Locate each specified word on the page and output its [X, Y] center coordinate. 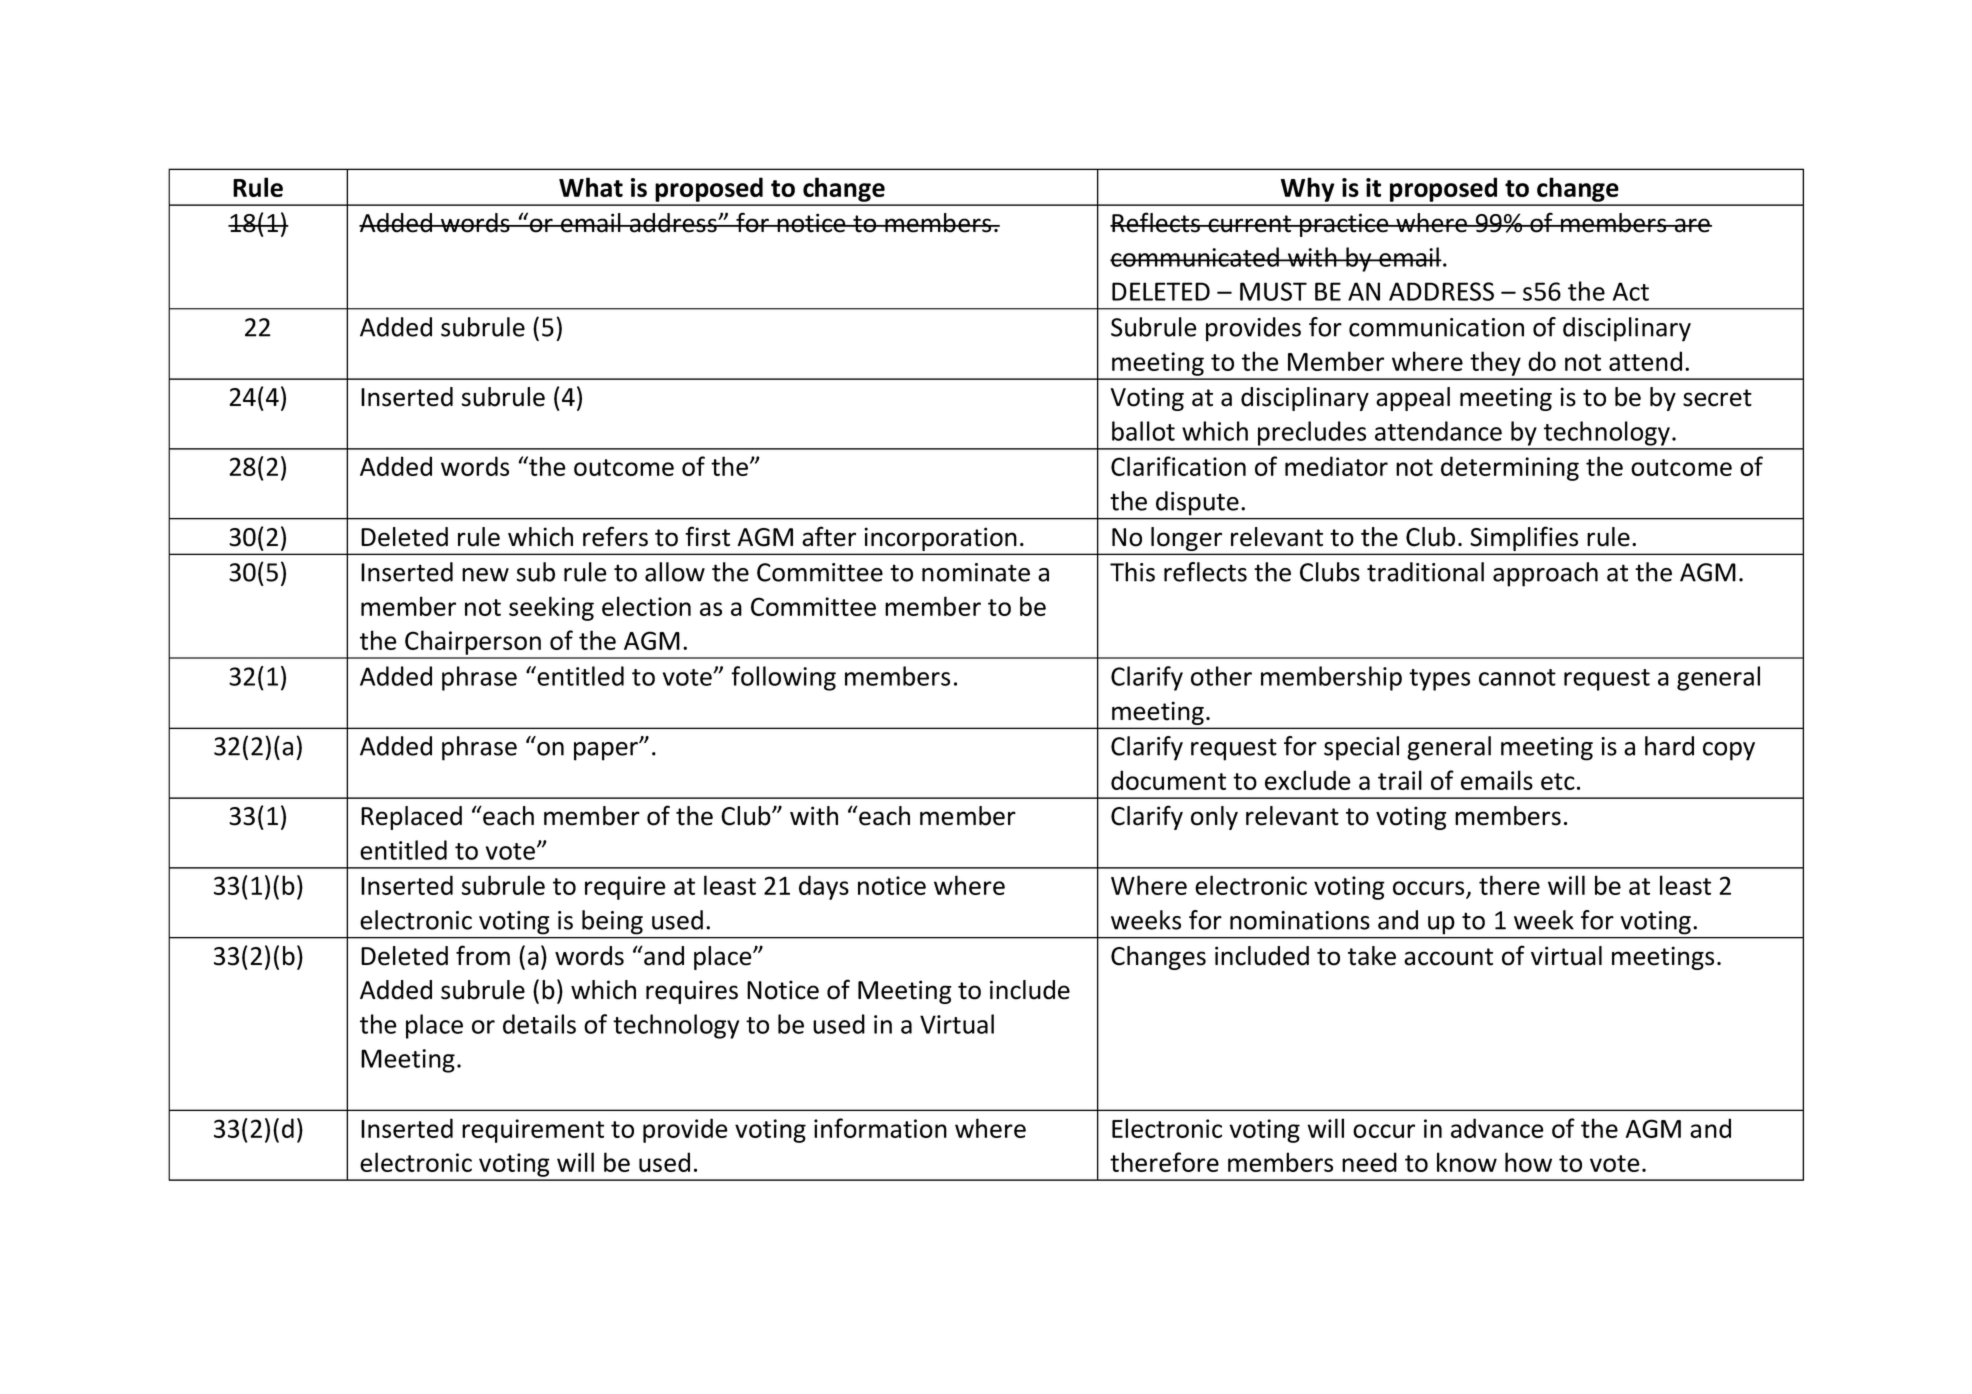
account [1448, 957]
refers [615, 536]
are [1692, 225]
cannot [1517, 677]
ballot [1143, 431]
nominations [1300, 920]
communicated [1195, 257]
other [1221, 676]
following [783, 678]
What [591, 187]
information [880, 1128]
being [612, 922]
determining [1510, 468]
